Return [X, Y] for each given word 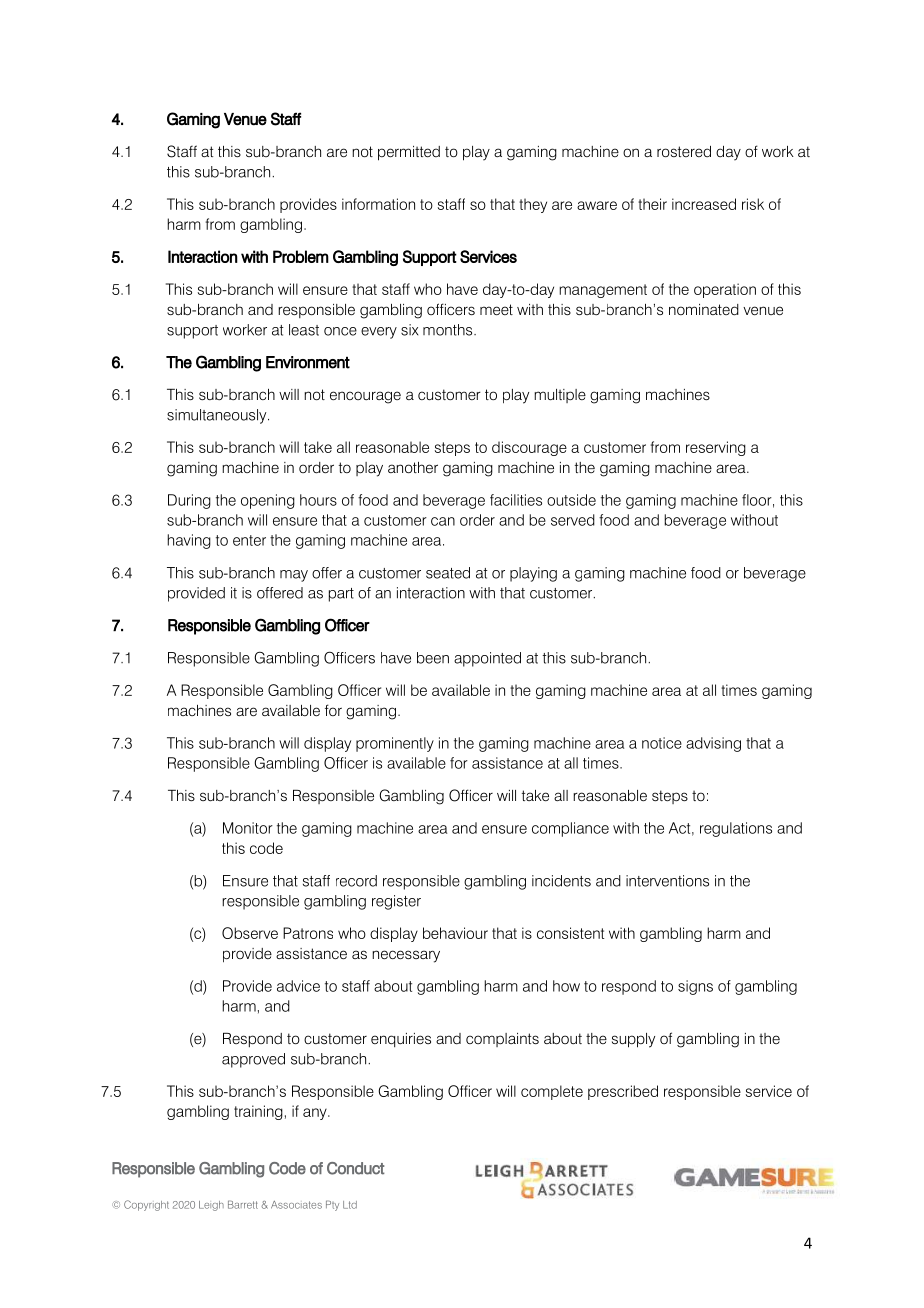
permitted [409, 153]
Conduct [356, 1168]
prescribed [623, 1092]
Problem [301, 256]
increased [704, 204]
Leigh [211, 1206]
